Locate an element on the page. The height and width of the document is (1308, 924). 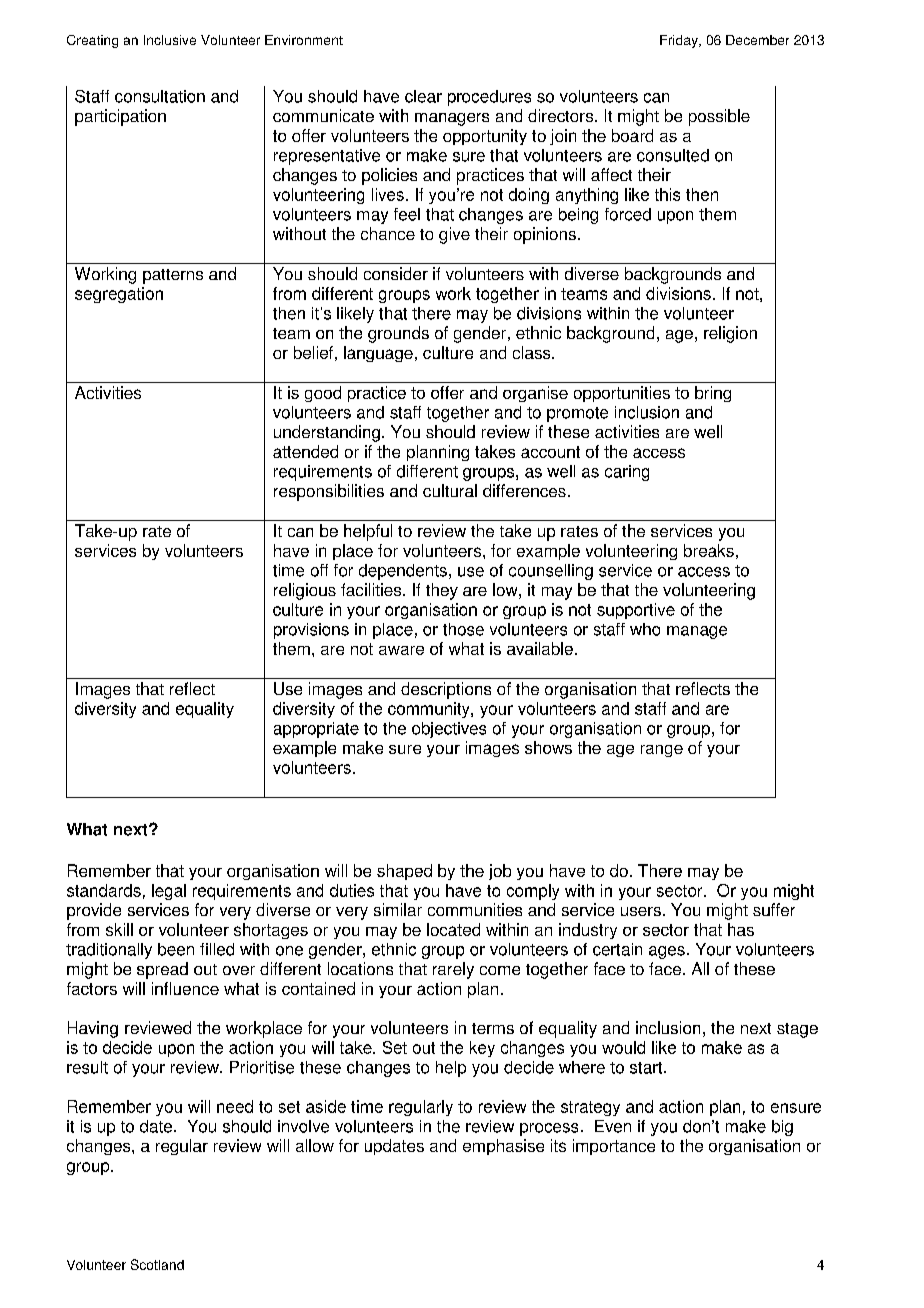
who is located at coordinates (645, 629).
